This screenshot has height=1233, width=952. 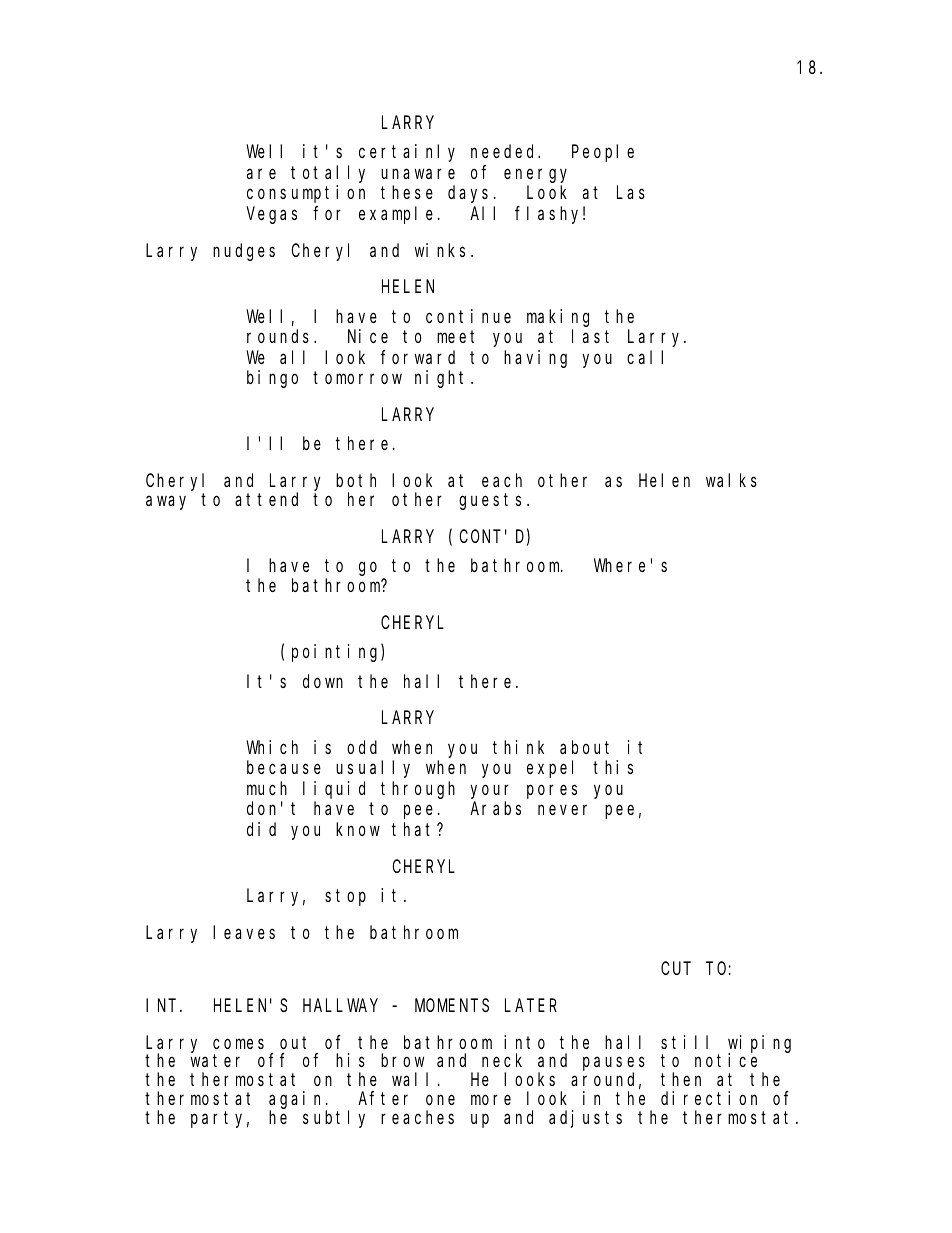 I want to click on pores, so click(x=552, y=791).
